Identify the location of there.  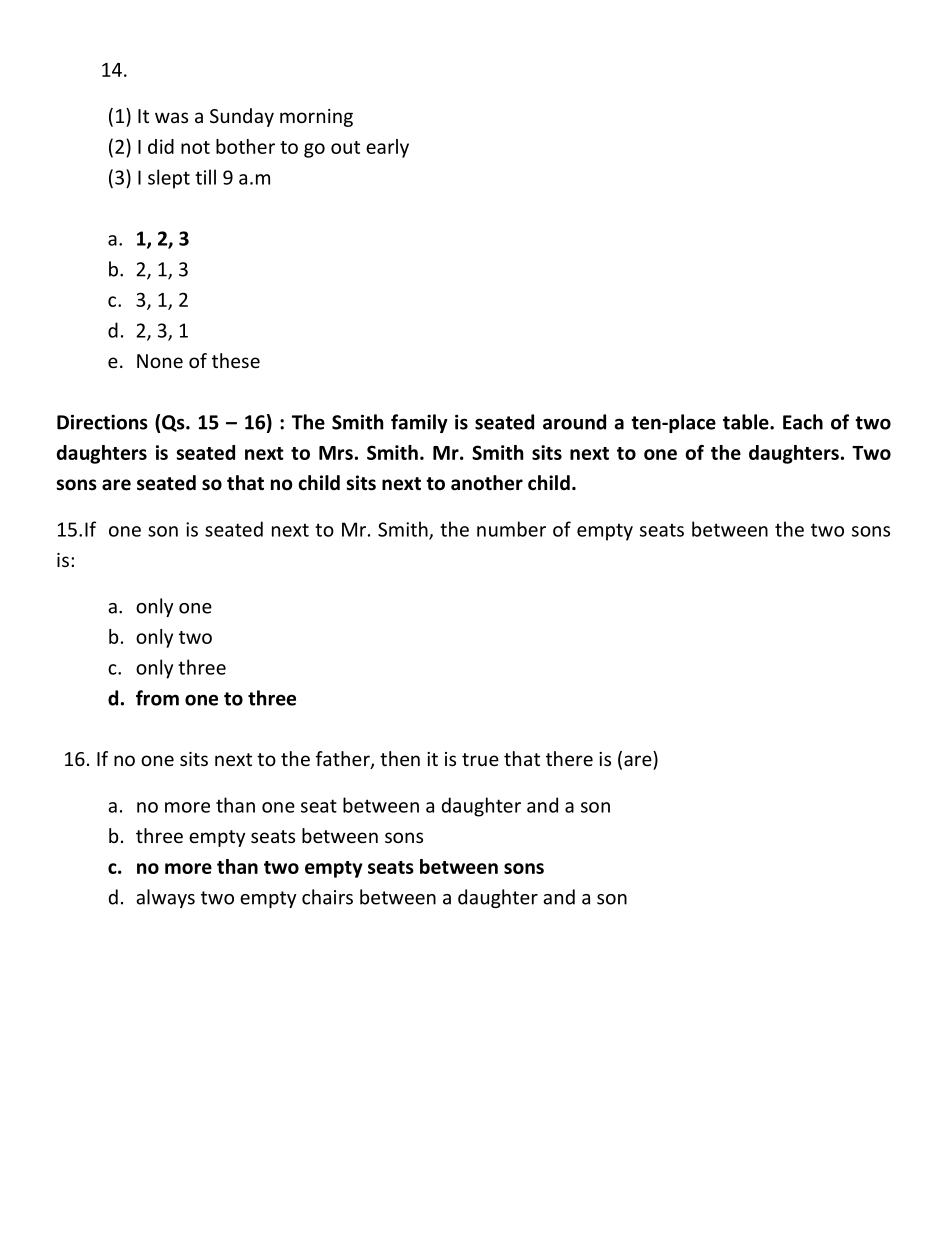
(569, 758).
